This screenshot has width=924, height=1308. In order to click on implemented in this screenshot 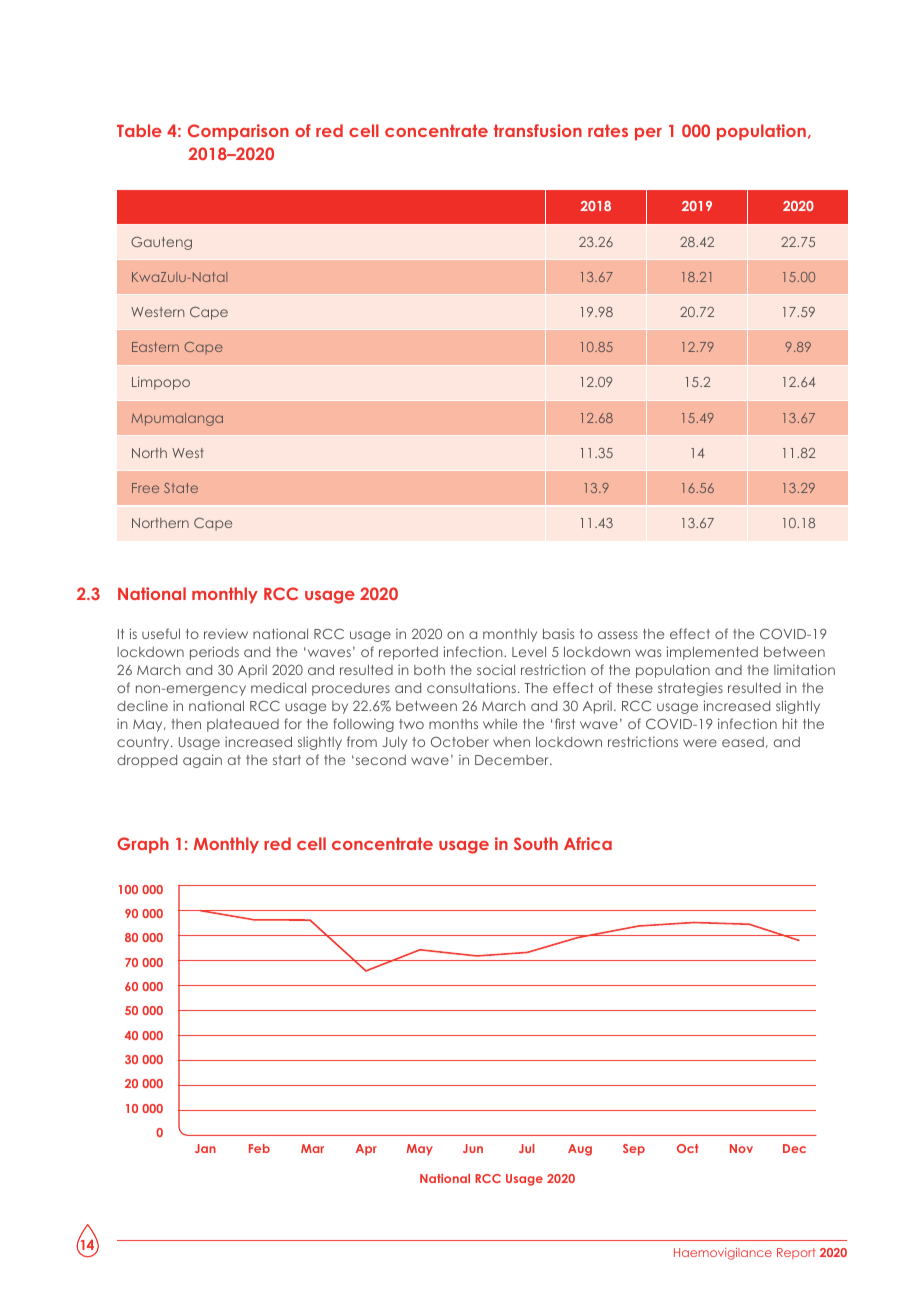, I will do `click(712, 653)`.
